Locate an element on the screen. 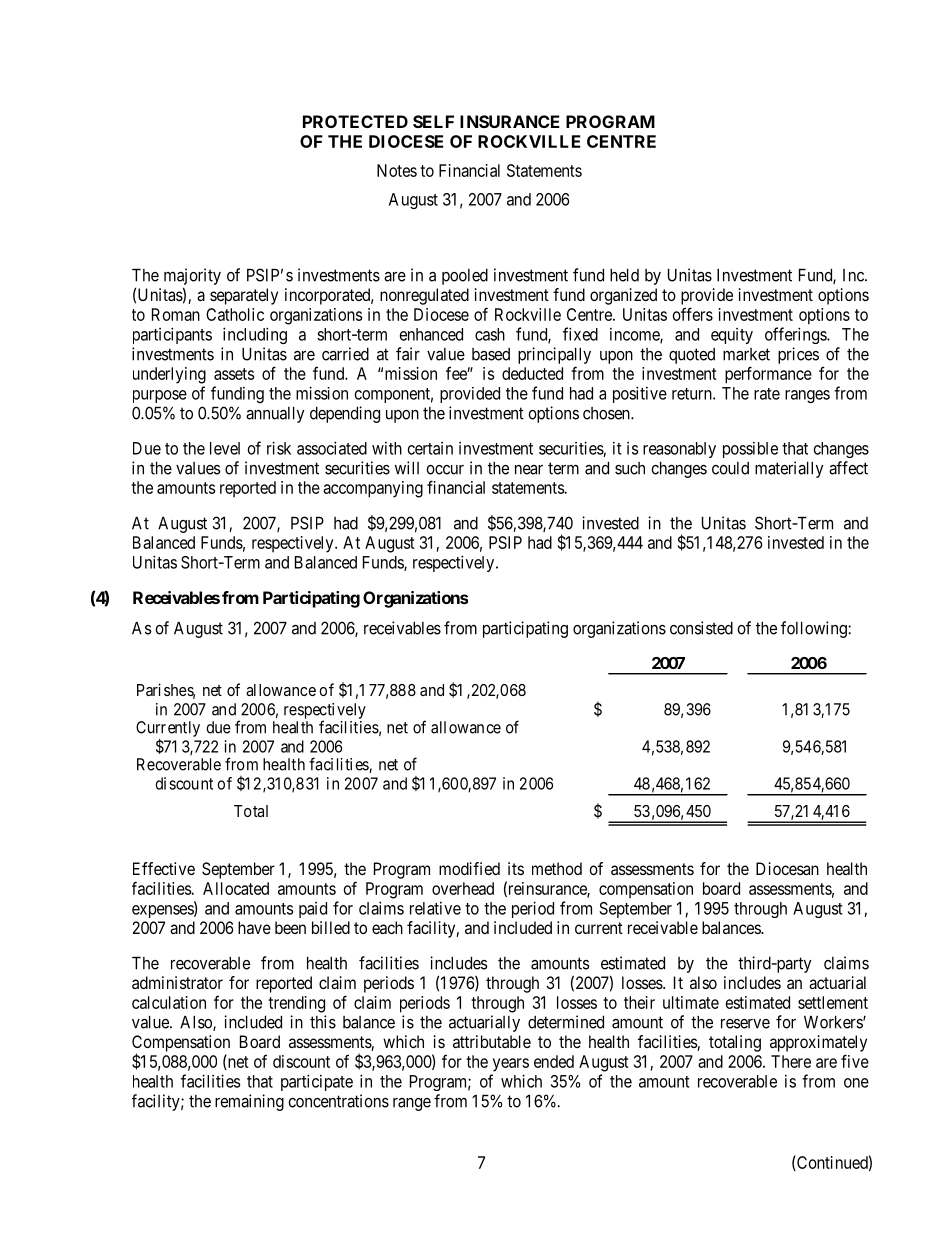 The image size is (952, 1233). SELF is located at coordinates (433, 121).
